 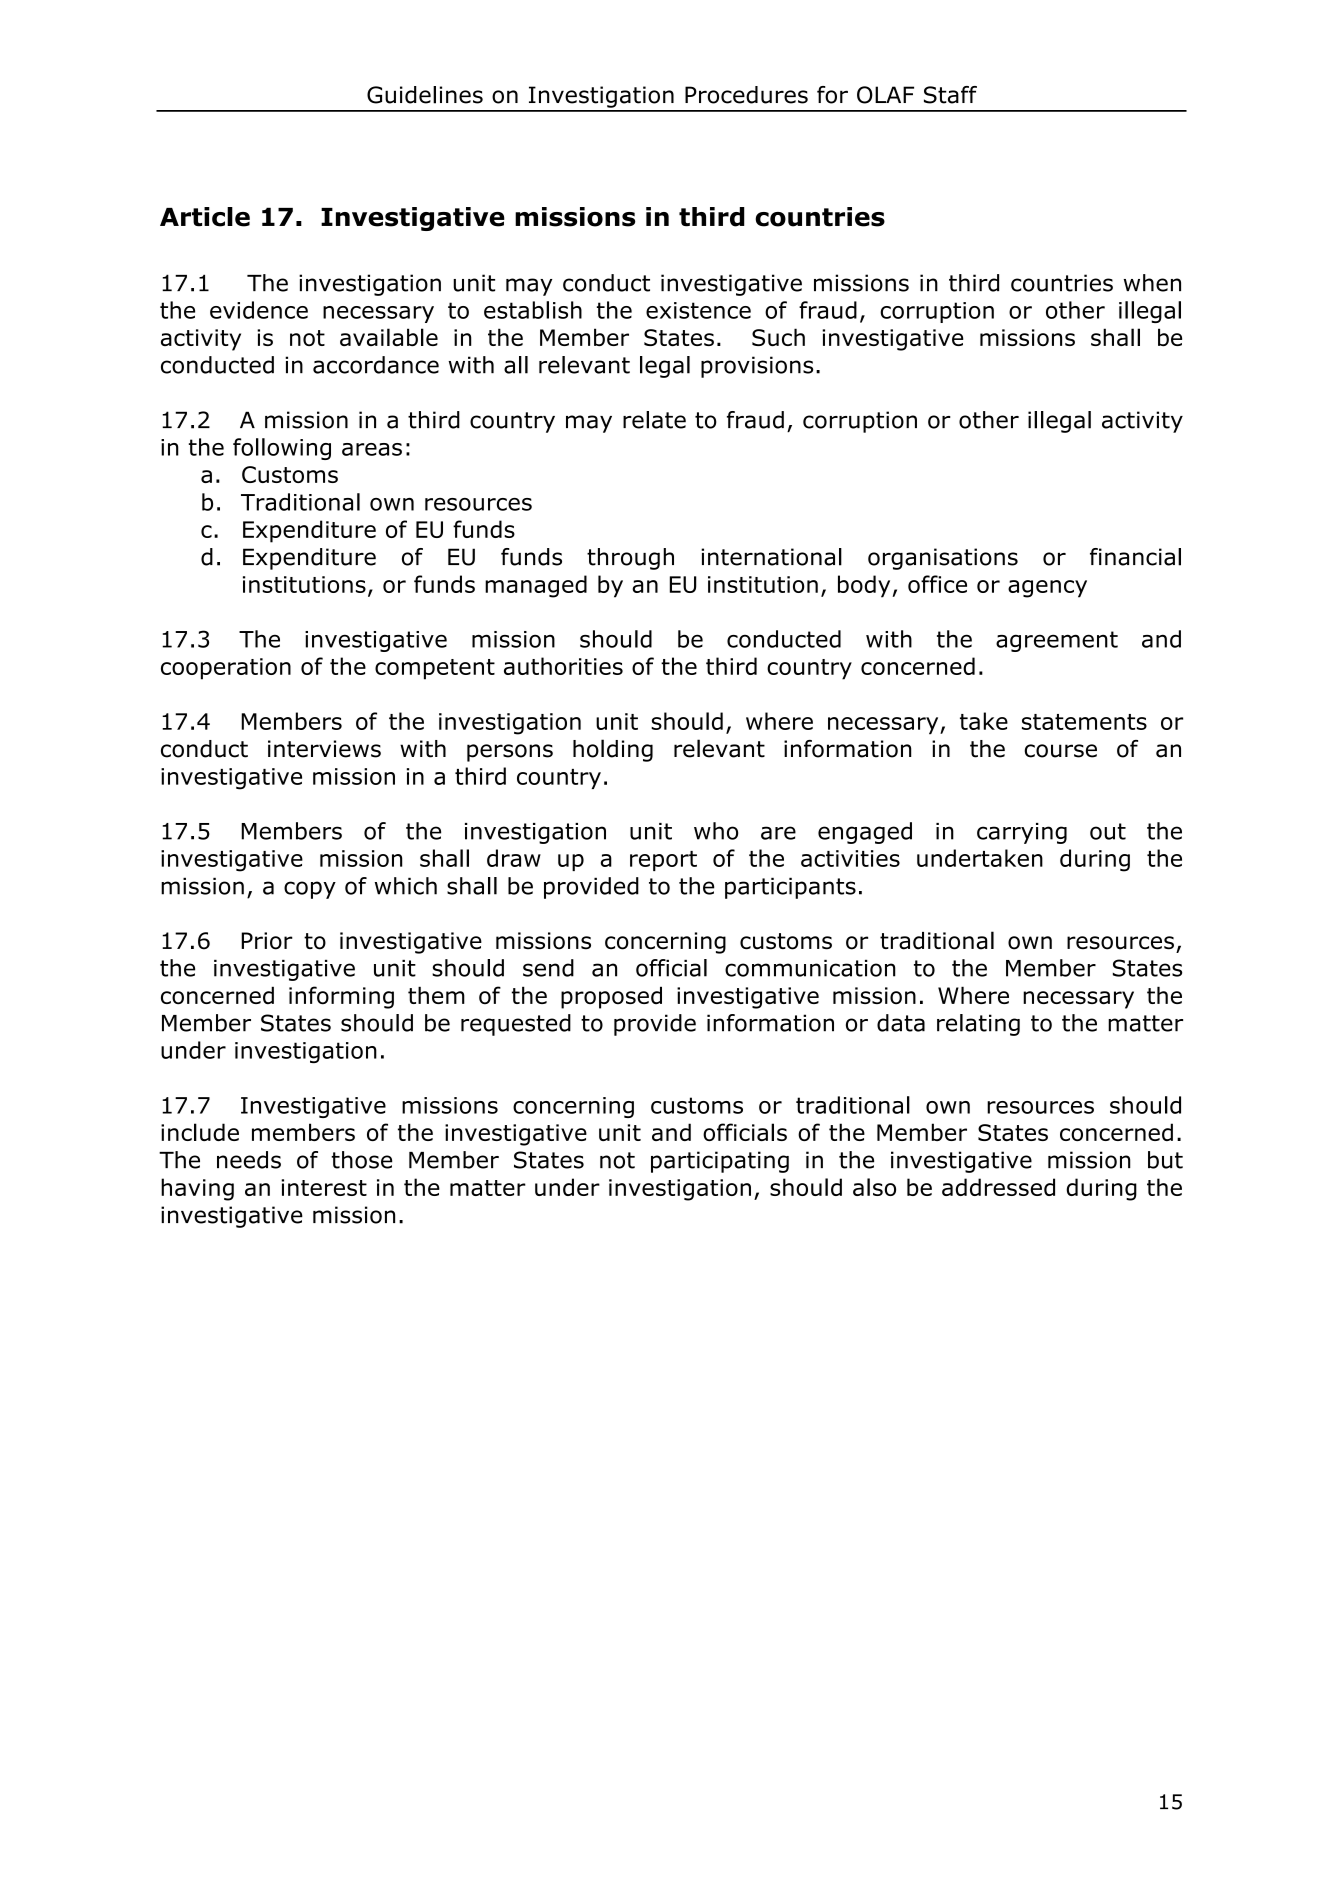 What do you see at coordinates (998, 1187) in the screenshot?
I see `addressed` at bounding box center [998, 1187].
